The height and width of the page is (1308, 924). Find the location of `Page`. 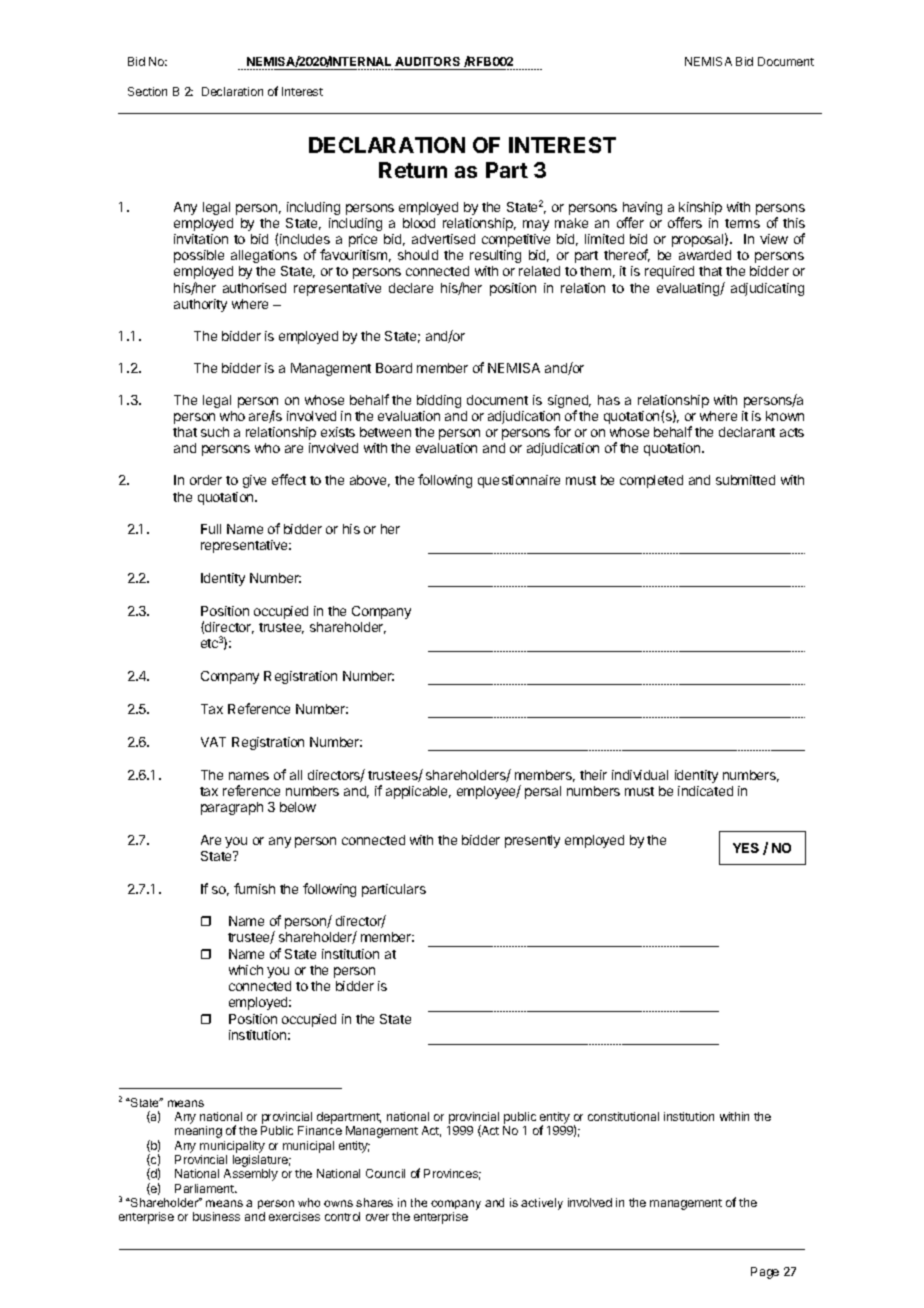

Page is located at coordinates (765, 1273).
